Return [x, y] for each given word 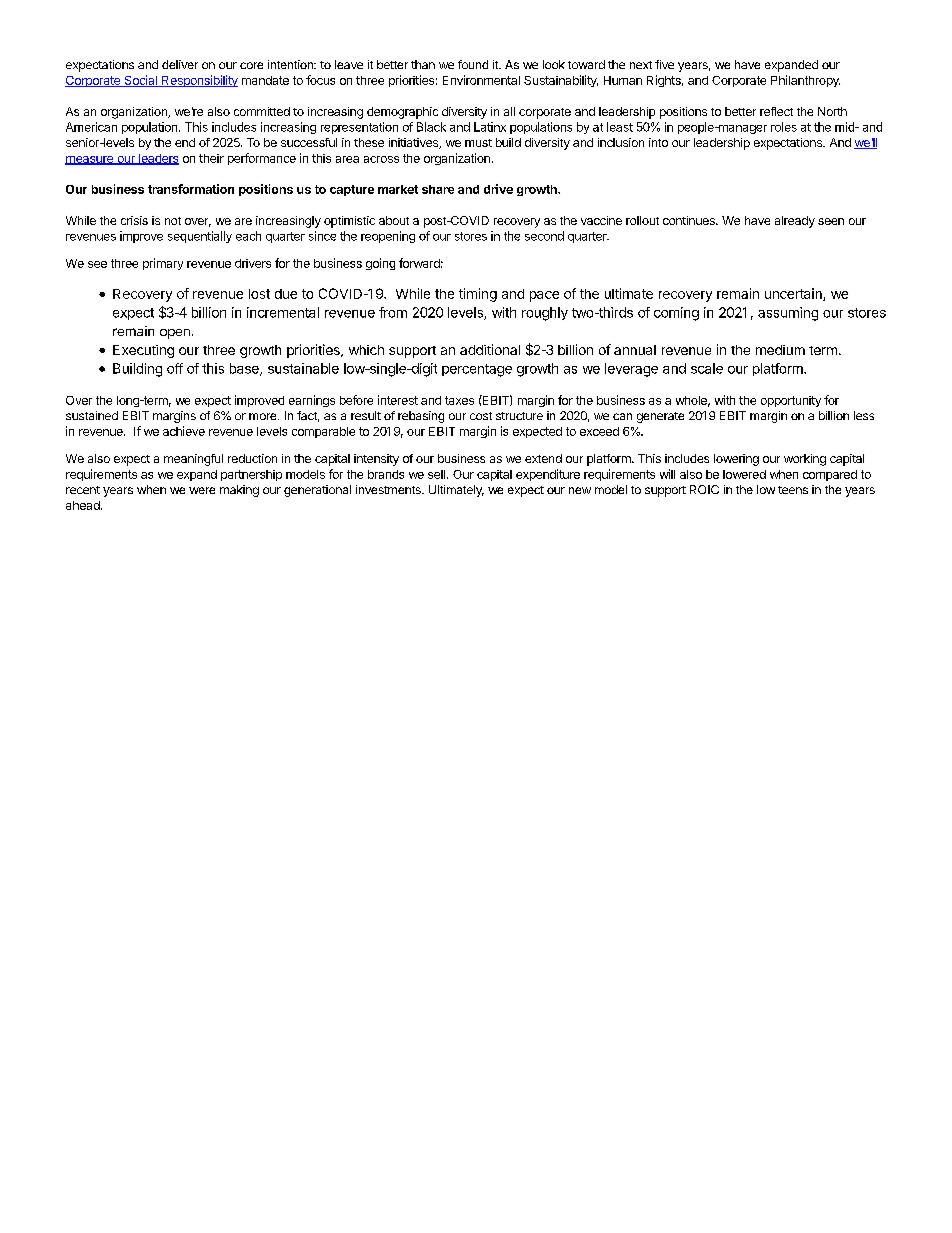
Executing [143, 351]
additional [490, 349]
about [394, 220]
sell [436, 474]
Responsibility [199, 81]
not [173, 221]
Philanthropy [805, 81]
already [795, 222]
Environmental [481, 80]
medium [780, 350]
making [239, 491]
